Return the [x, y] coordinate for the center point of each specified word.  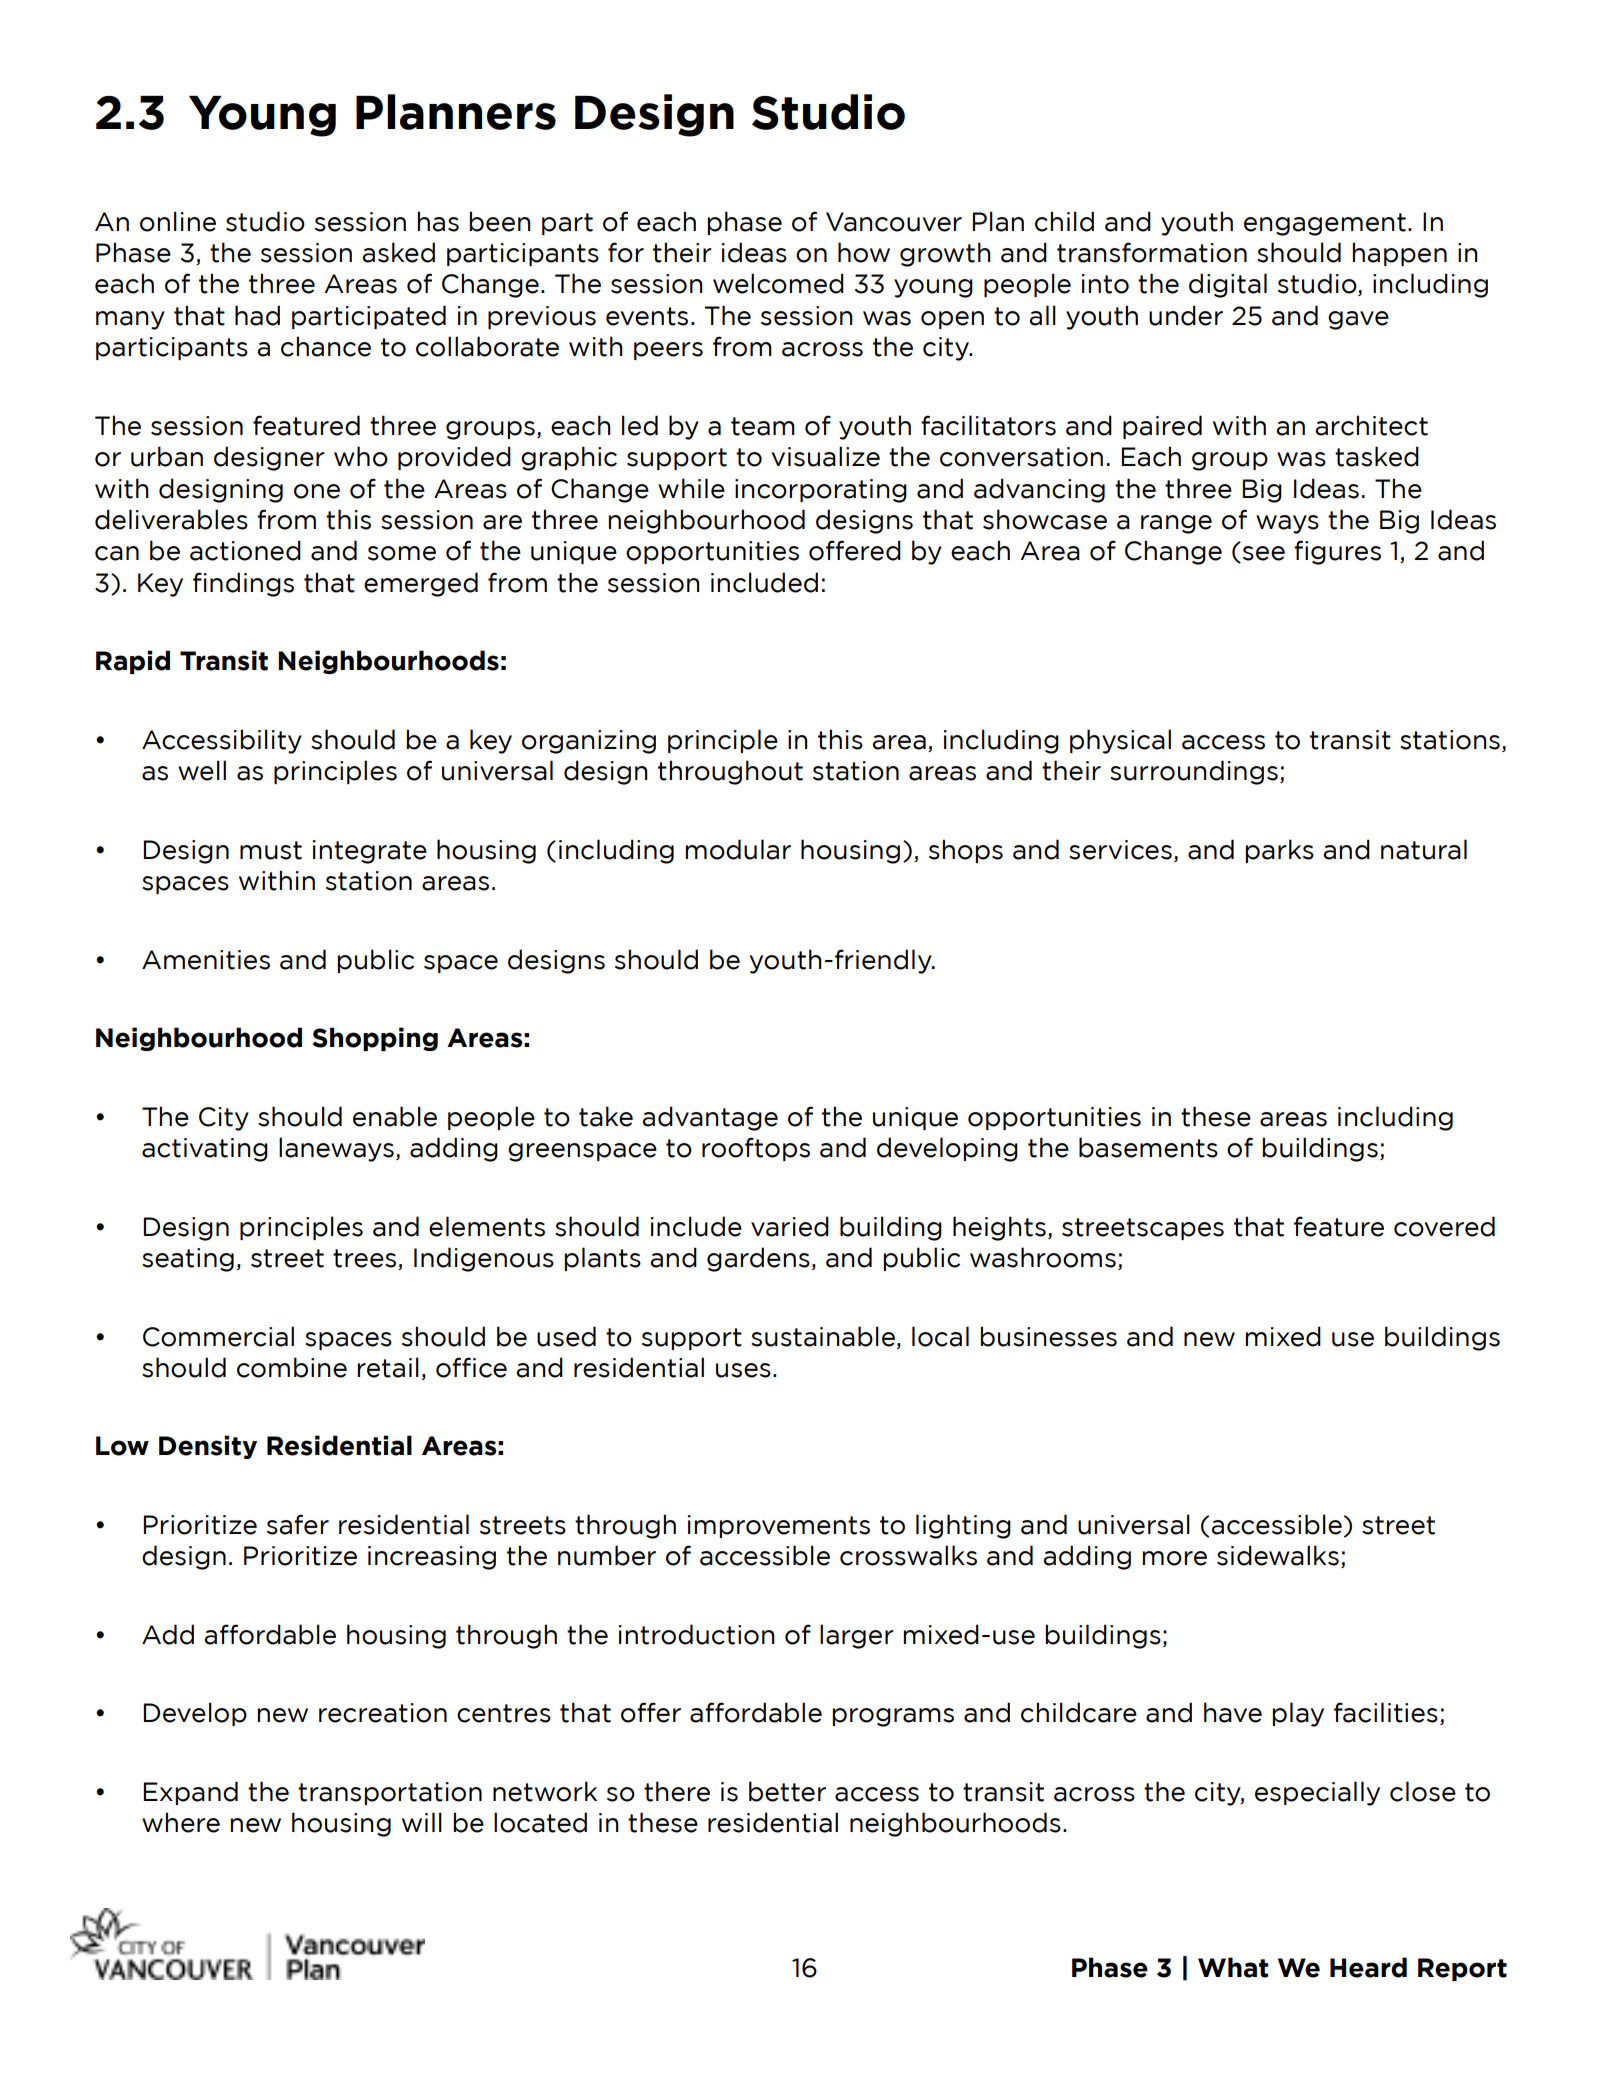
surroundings [1194, 772]
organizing [589, 742]
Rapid [133, 662]
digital [1228, 285]
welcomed [778, 283]
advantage [710, 1118]
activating [205, 1150]
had [257, 315]
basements [1148, 1147]
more [1174, 1558]
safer [298, 1524]
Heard [1368, 1967]
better [787, 1791]
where [181, 1822]
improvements [779, 1526]
